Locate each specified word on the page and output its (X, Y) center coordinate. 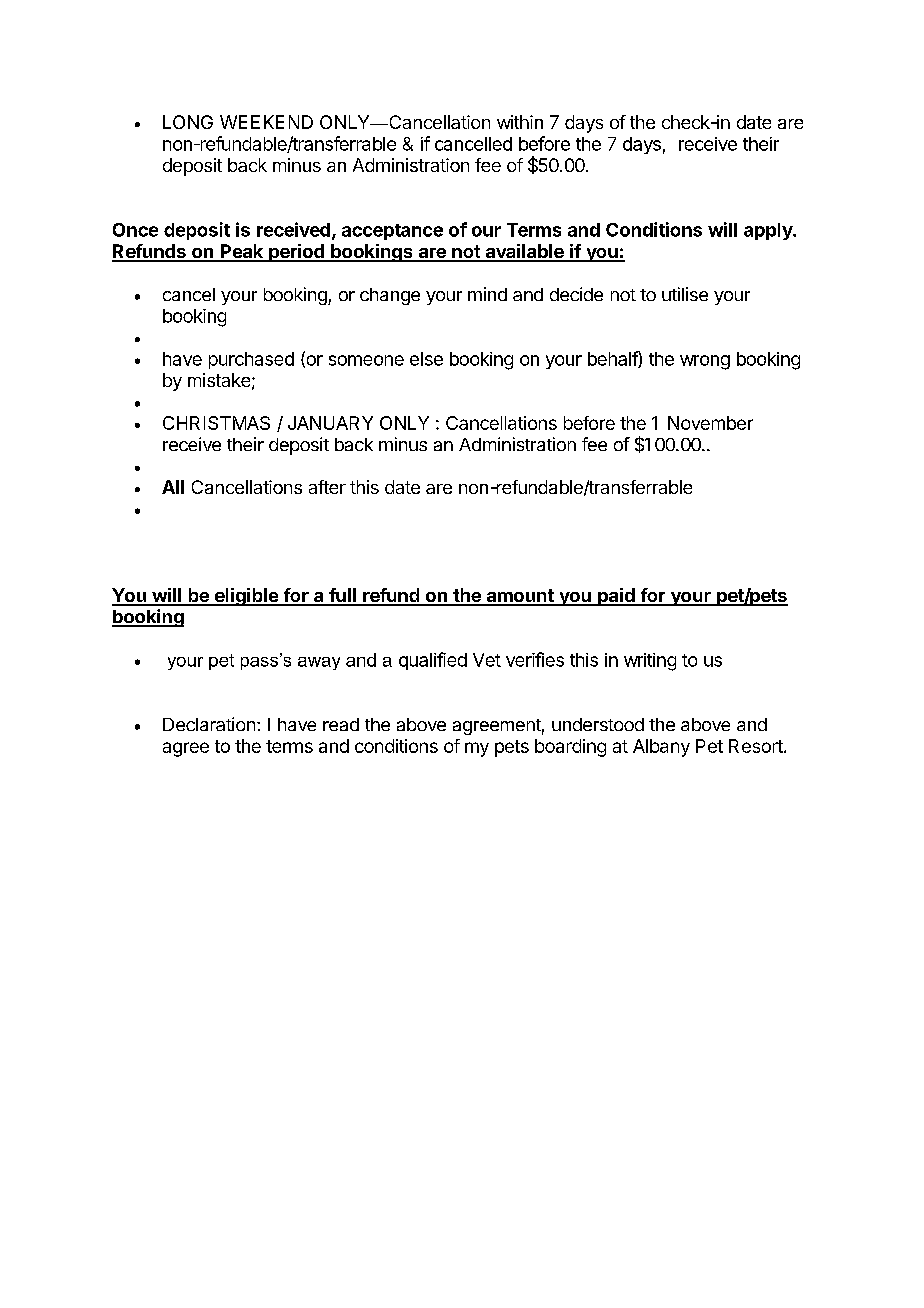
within (520, 122)
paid (616, 597)
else (426, 359)
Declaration (209, 724)
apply (769, 231)
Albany (661, 748)
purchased (251, 360)
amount (520, 597)
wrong (705, 362)
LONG (188, 122)
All (173, 487)
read (341, 724)
